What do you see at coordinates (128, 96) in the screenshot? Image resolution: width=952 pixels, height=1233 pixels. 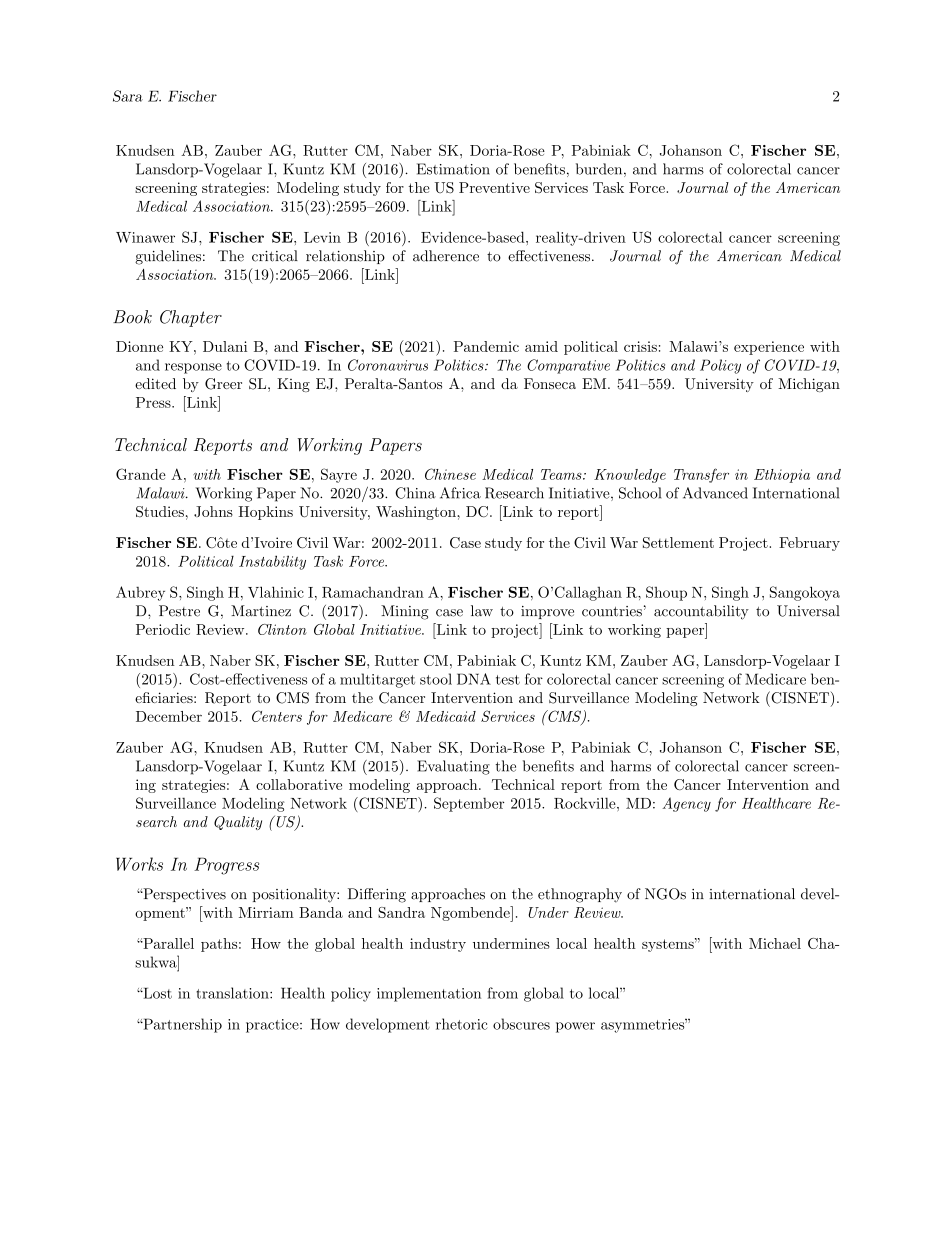 I see `Sara` at bounding box center [128, 96].
